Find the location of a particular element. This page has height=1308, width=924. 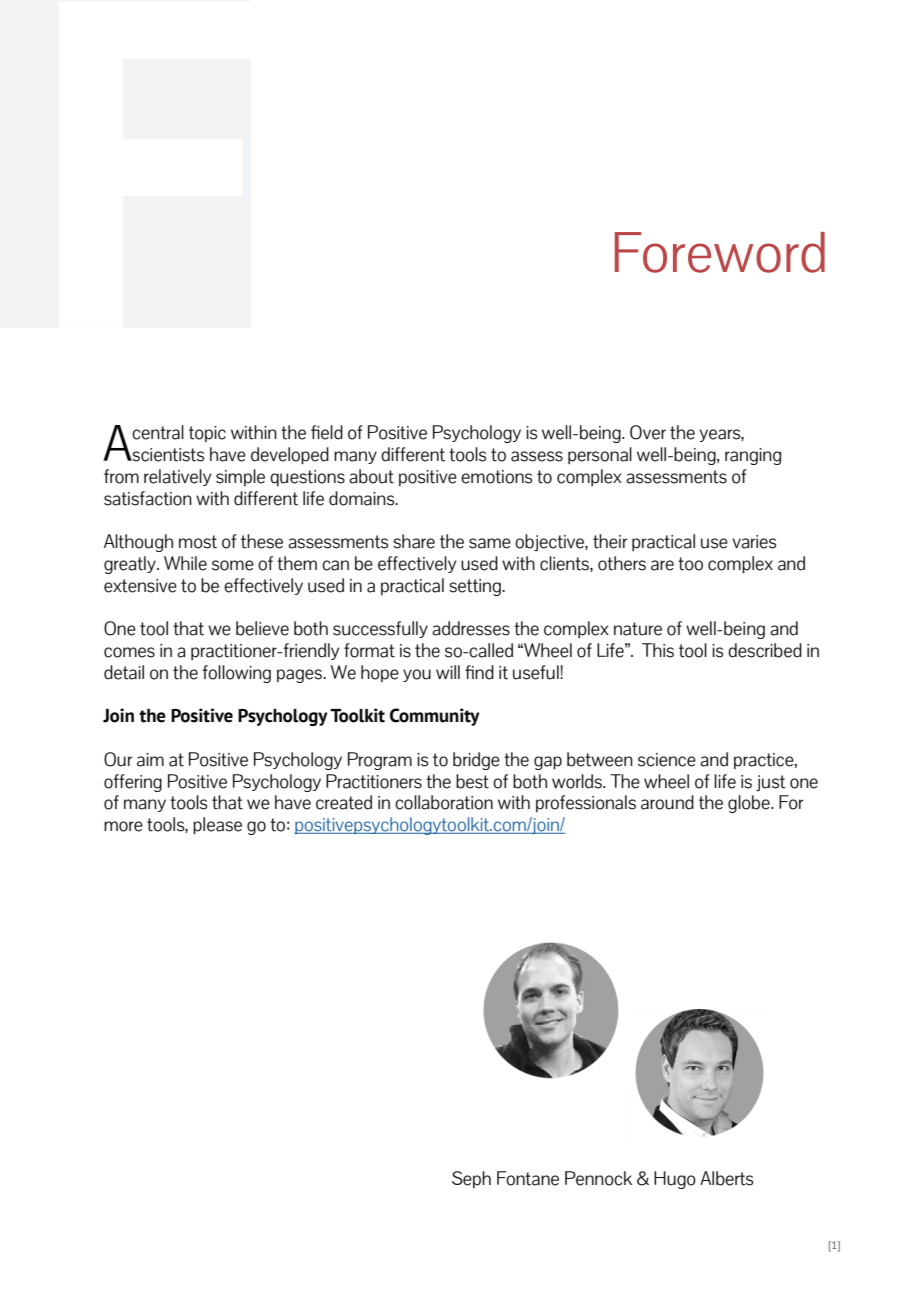

Foreword is located at coordinates (720, 252).
